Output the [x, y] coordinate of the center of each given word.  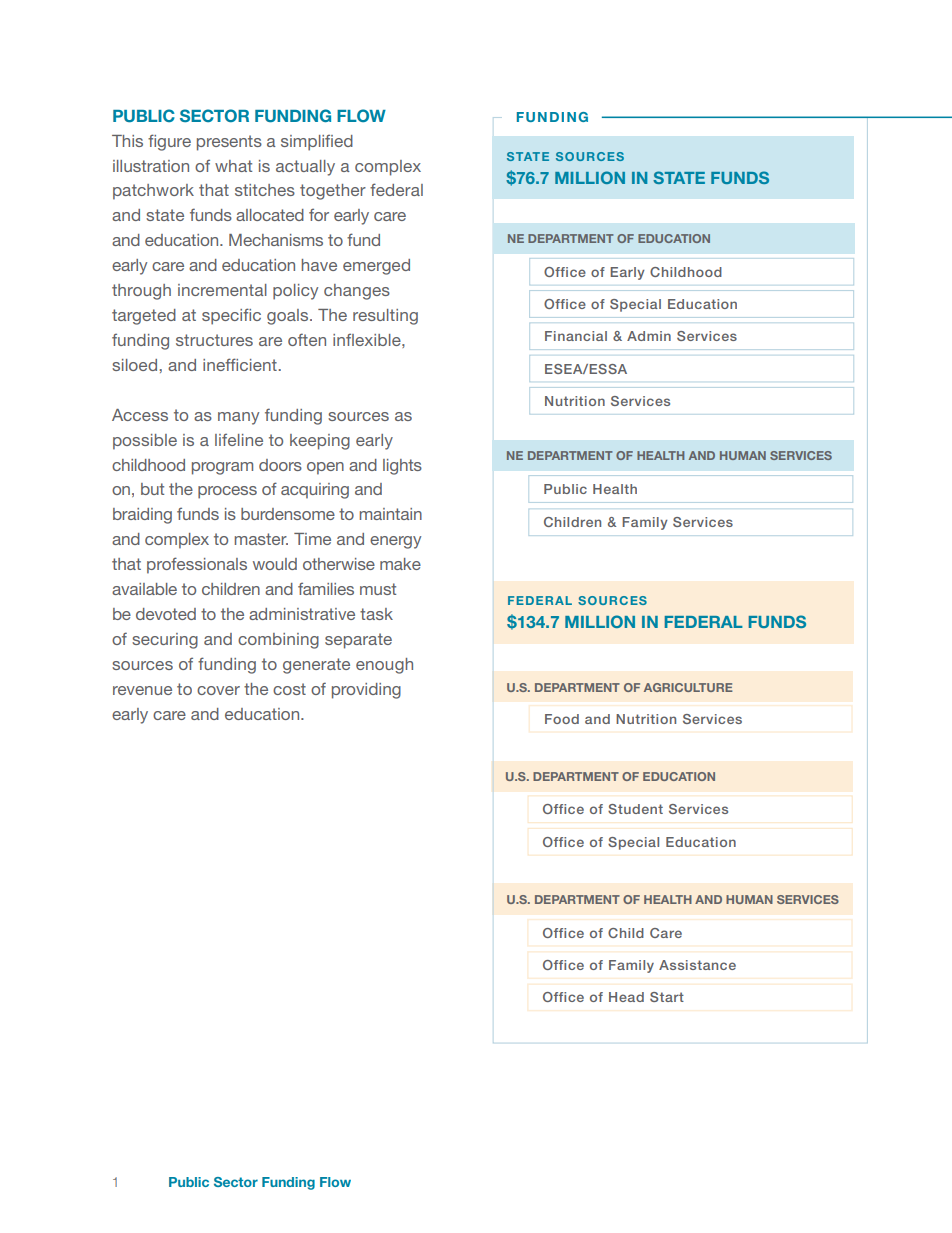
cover [218, 690]
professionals [197, 565]
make [400, 564]
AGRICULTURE [688, 687]
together [333, 192]
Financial [576, 336]
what [233, 166]
